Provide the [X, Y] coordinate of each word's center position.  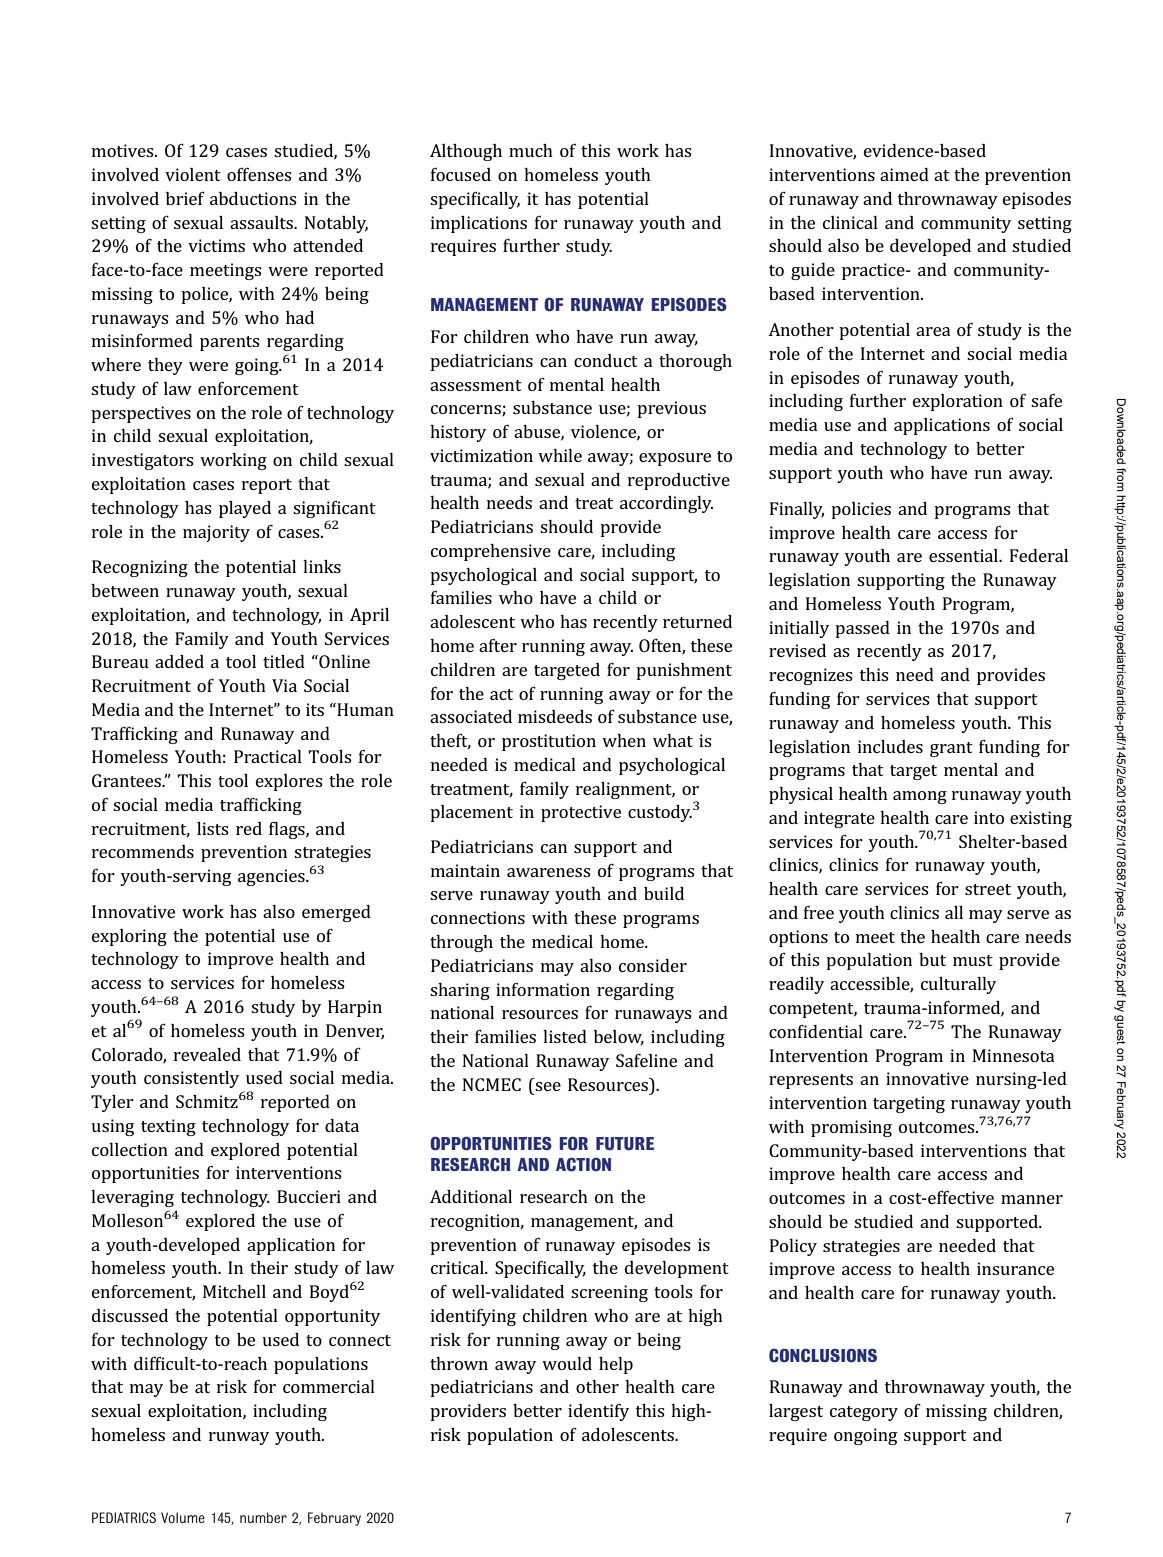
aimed [904, 174]
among [920, 797]
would [567, 1363]
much [531, 150]
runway [239, 1438]
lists [213, 828]
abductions [253, 198]
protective [581, 813]
